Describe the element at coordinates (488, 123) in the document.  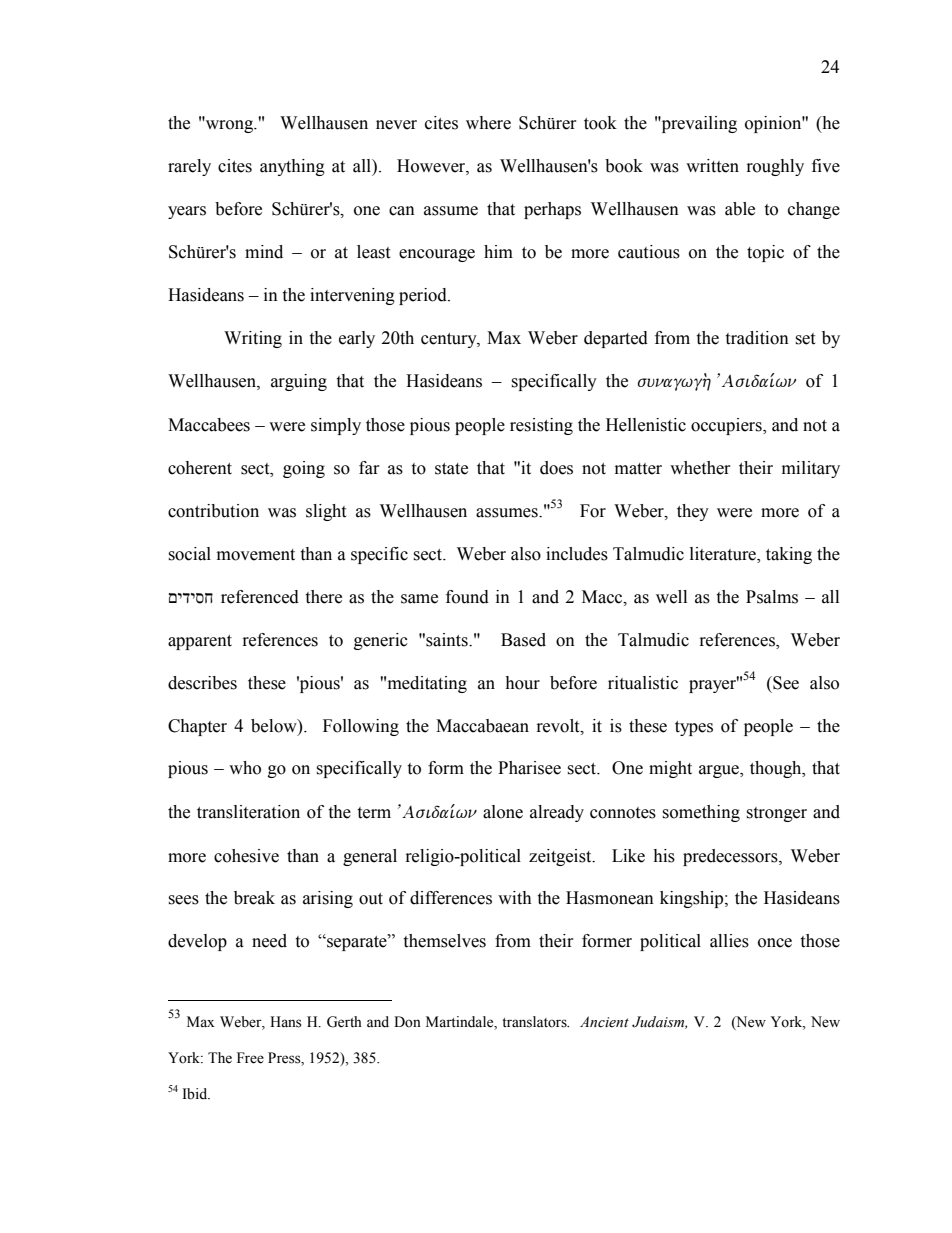
I see `where` at that location.
